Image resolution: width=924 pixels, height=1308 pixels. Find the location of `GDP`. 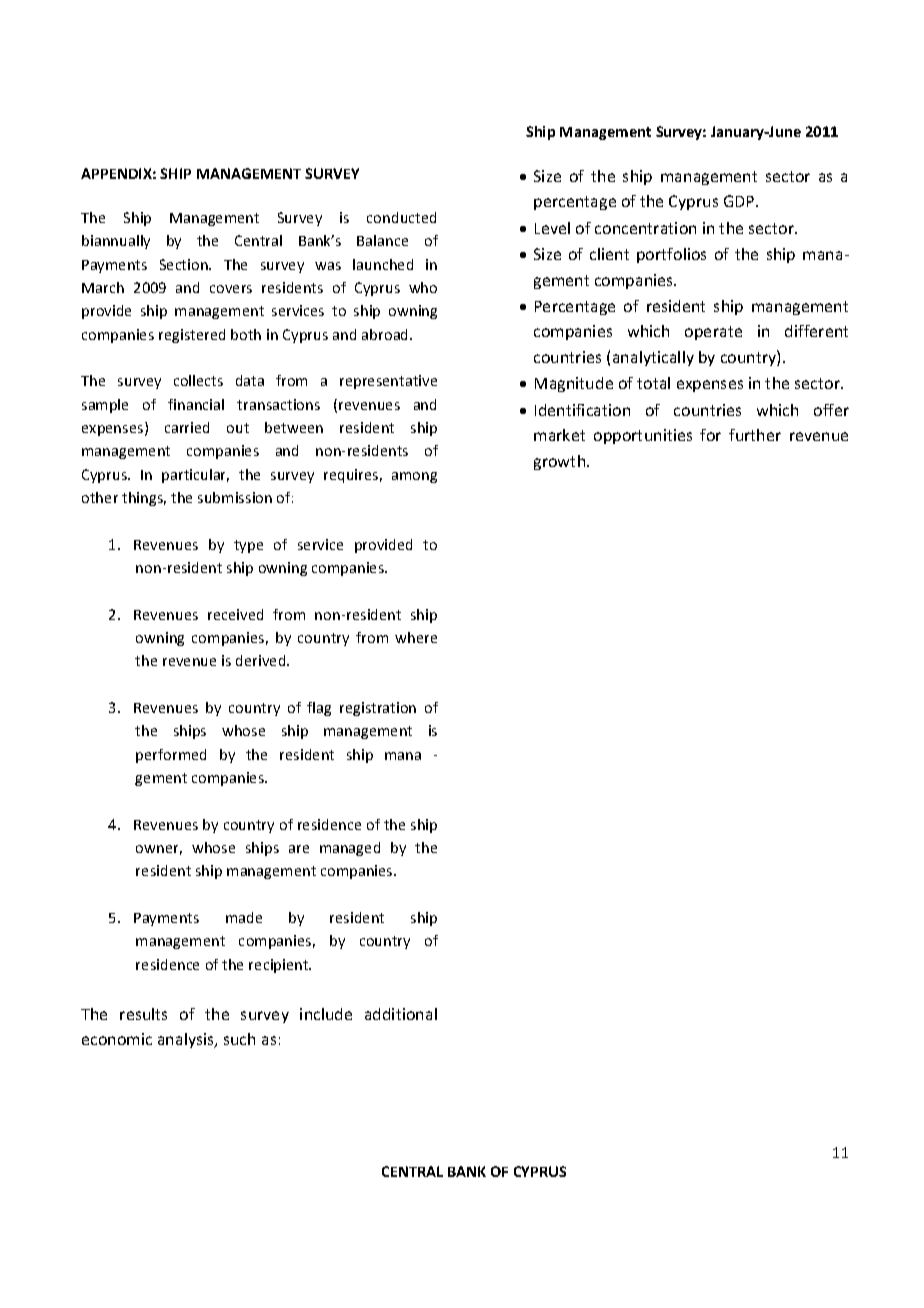

GDP is located at coordinates (740, 201).
